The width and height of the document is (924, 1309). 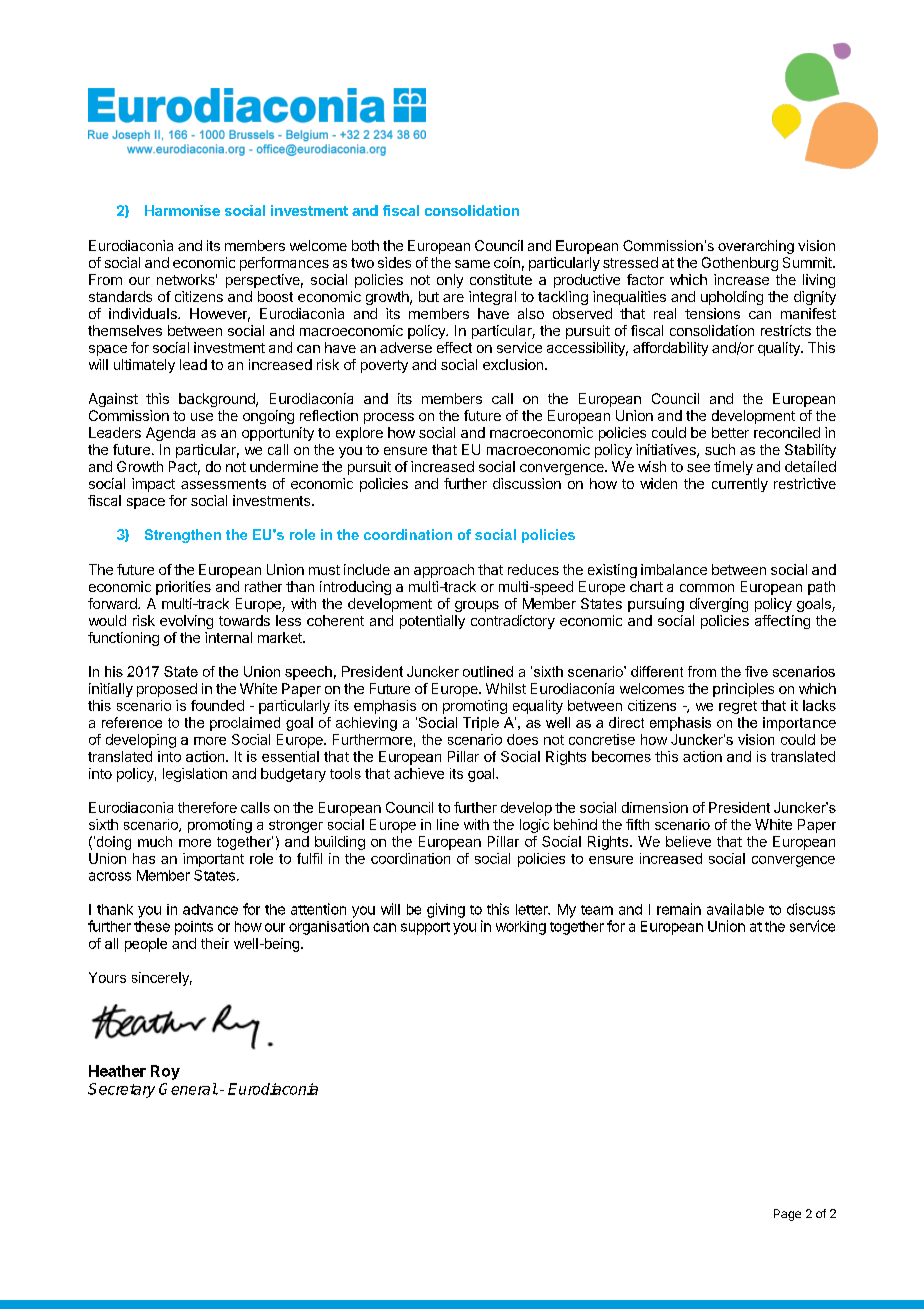 I want to click on support, so click(x=425, y=928).
